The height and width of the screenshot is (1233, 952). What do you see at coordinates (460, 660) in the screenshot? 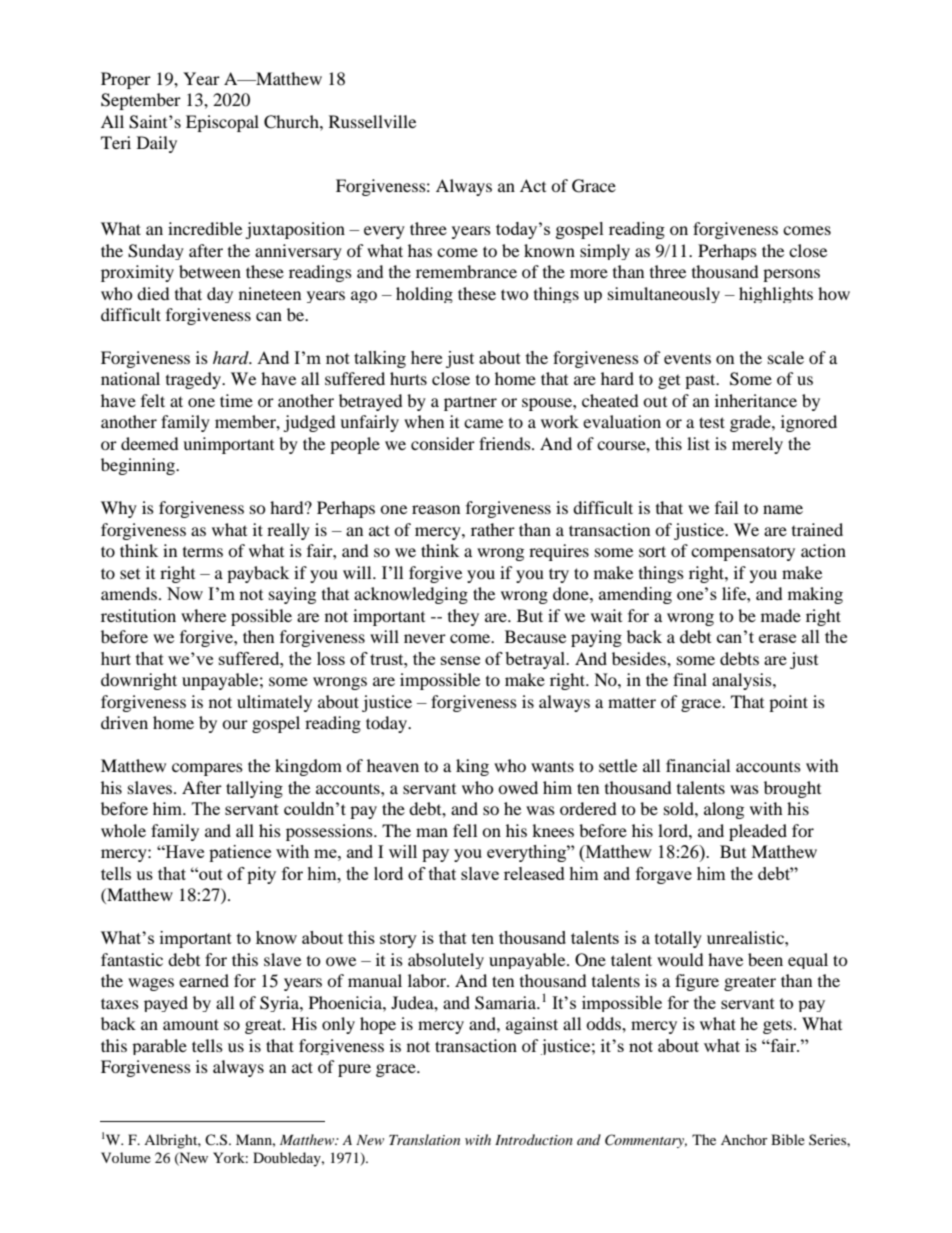
I see `sense` at bounding box center [460, 660].
